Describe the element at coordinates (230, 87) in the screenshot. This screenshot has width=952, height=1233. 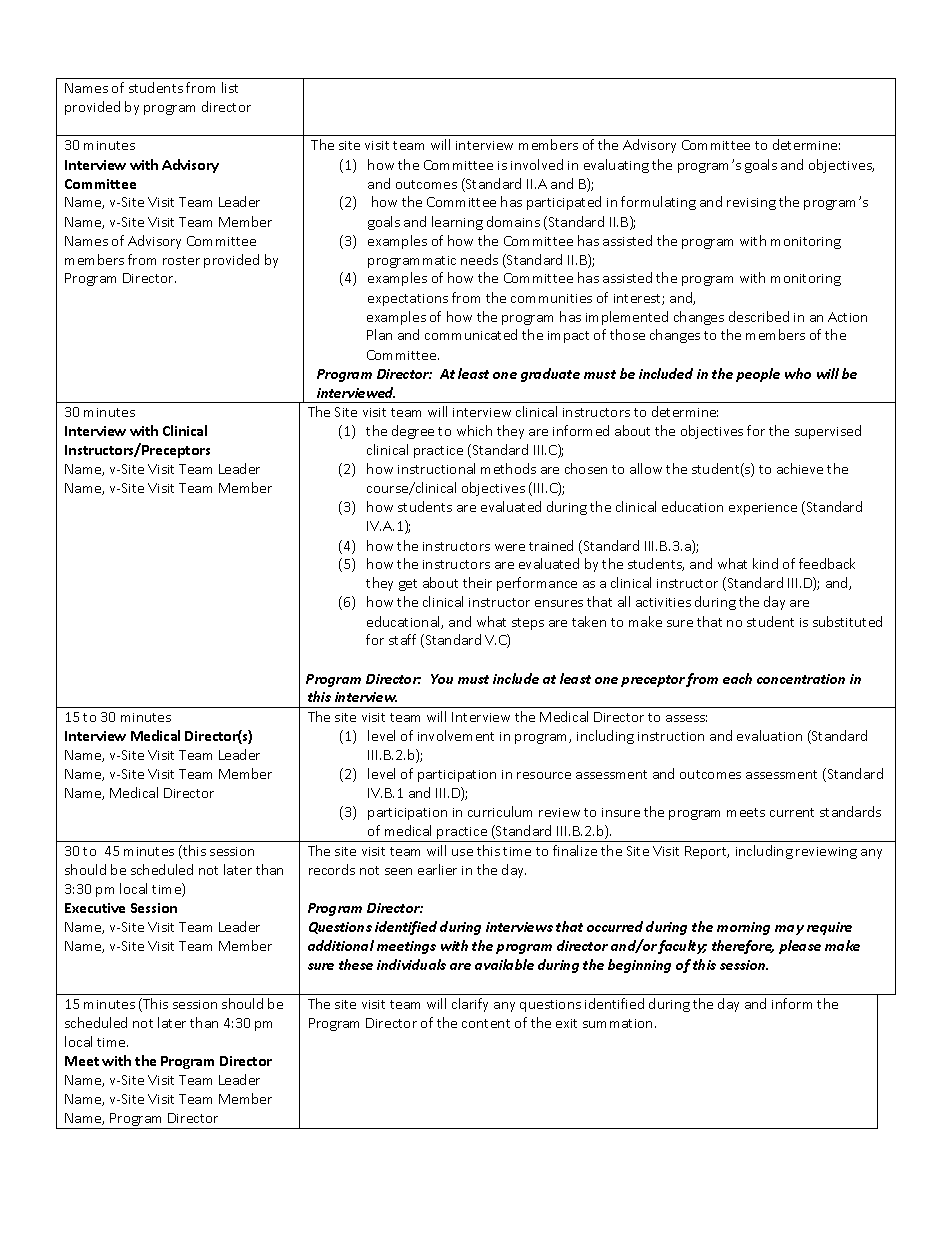
I see `list` at that location.
